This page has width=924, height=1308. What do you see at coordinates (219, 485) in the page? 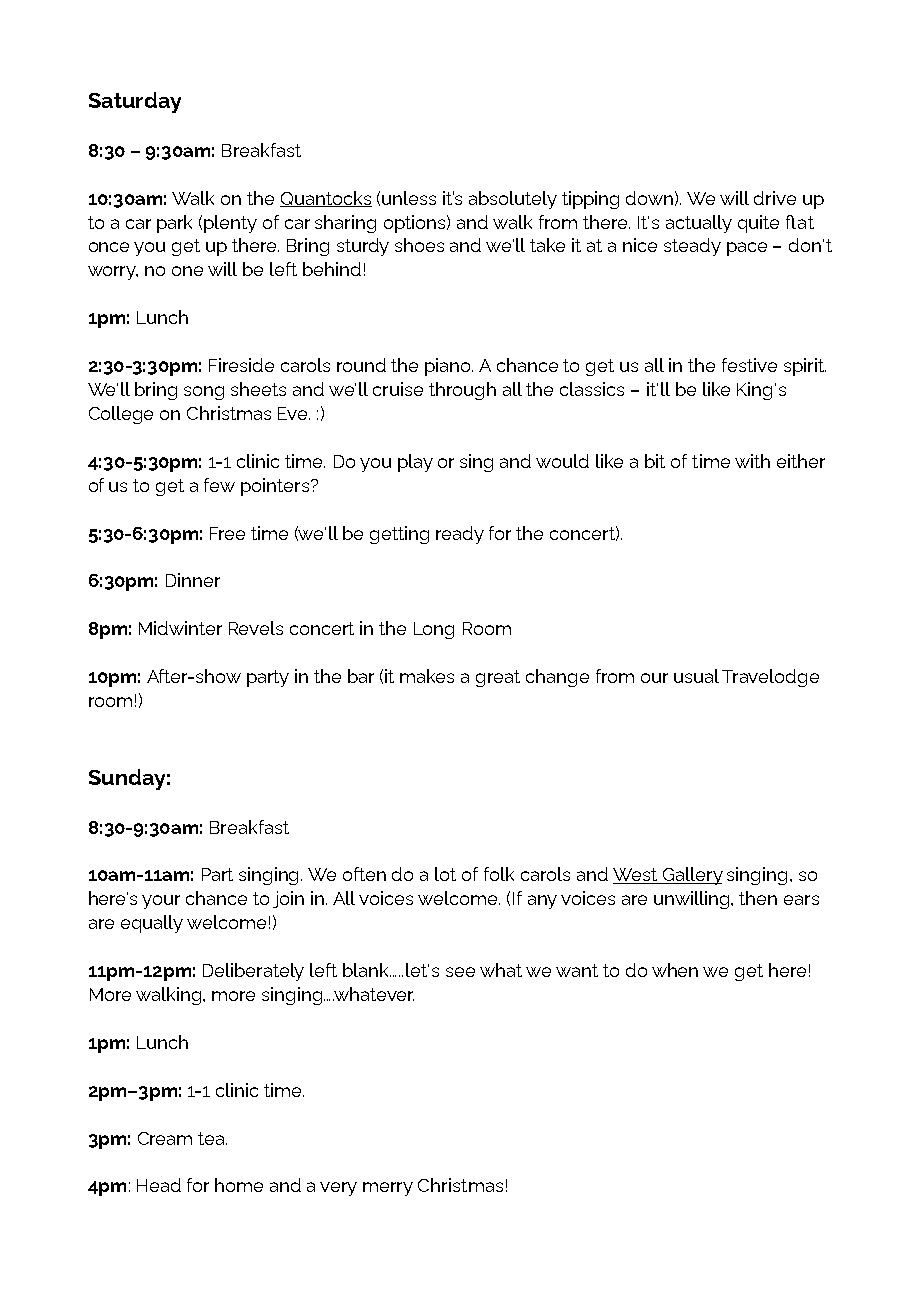
I see `few` at bounding box center [219, 485].
